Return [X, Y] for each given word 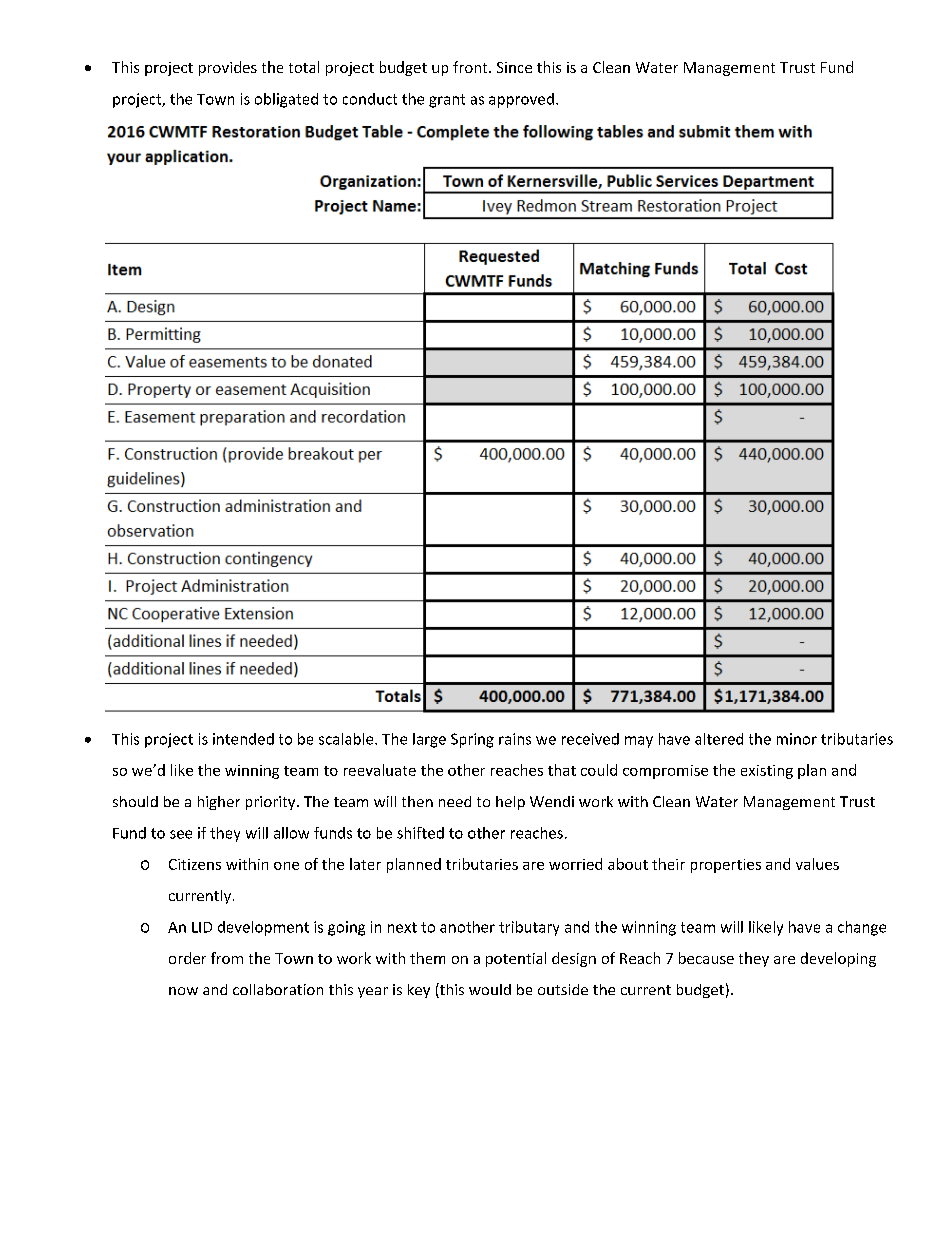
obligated [286, 100]
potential [516, 959]
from [227, 958]
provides [228, 68]
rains [515, 739]
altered [719, 739]
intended [243, 739]
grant [447, 101]
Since [514, 67]
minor [797, 739]
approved [521, 100]
